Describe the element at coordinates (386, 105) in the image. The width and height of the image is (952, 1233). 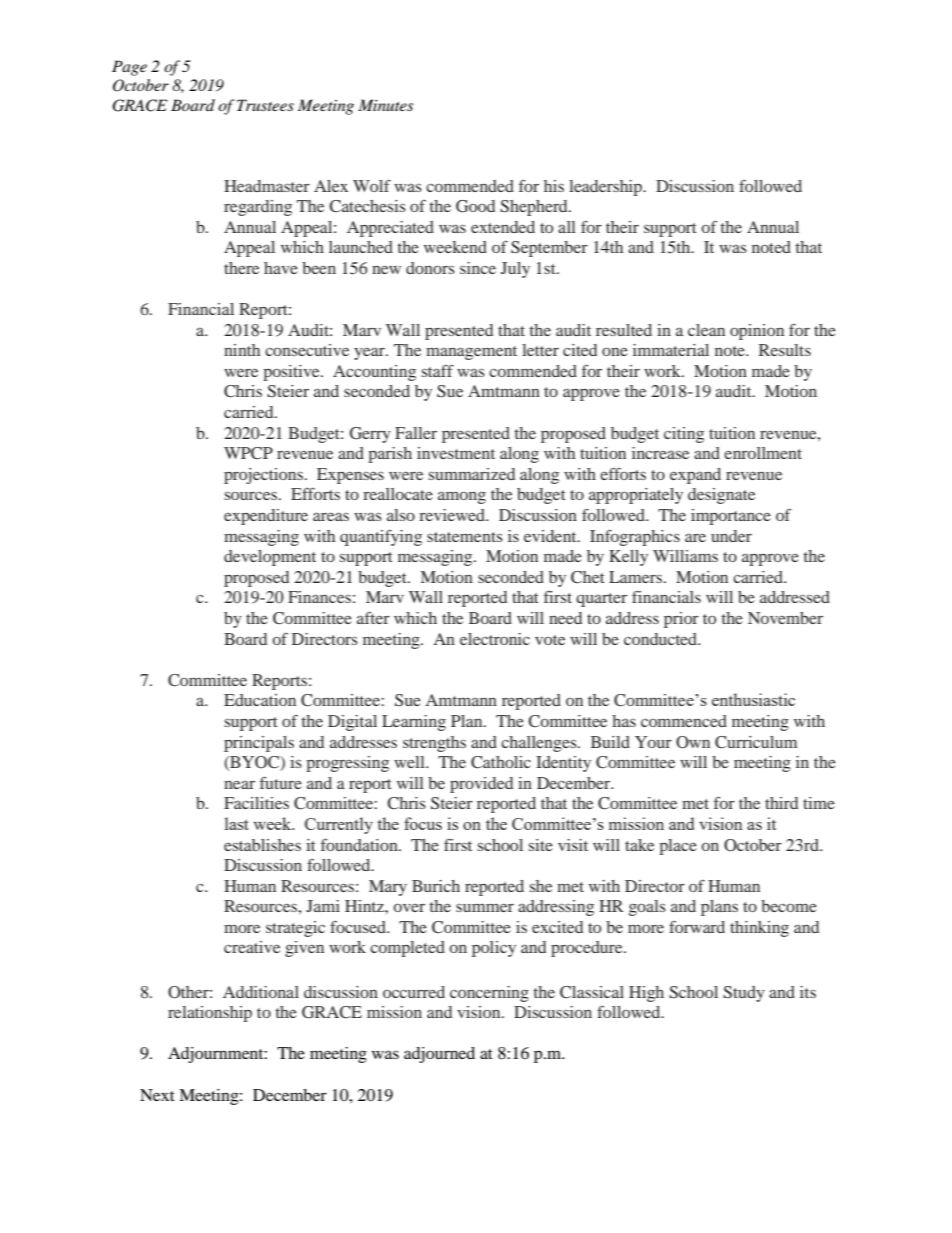
I see `Minutes` at that location.
